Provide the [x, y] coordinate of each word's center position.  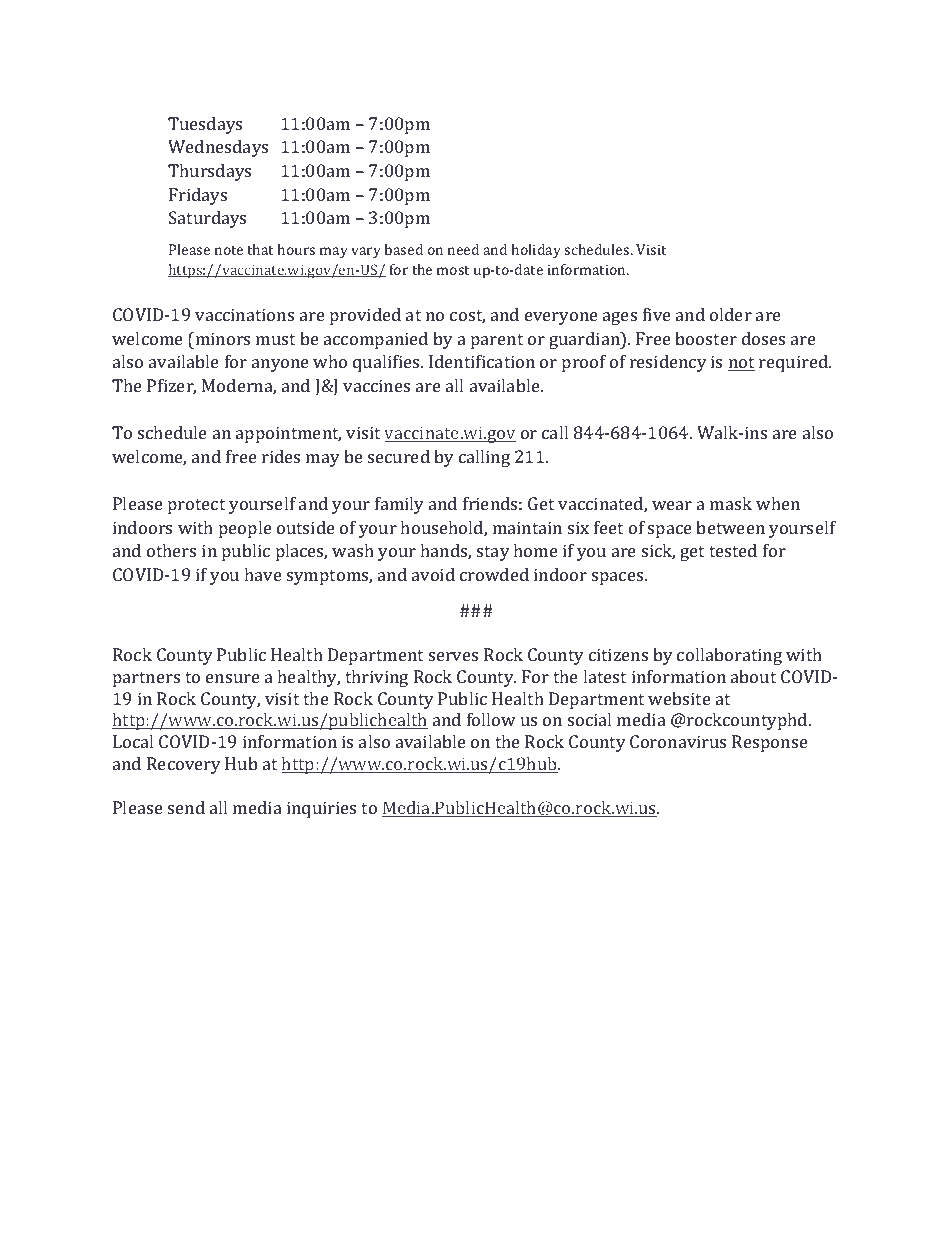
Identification [482, 361]
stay [493, 553]
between [730, 527]
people [245, 529]
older [731, 314]
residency [668, 363]
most [453, 270]
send [186, 807]
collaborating [729, 656]
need [463, 249]
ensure [233, 678]
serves [453, 656]
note [229, 250]
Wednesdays [218, 148]
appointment [288, 434]
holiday [536, 251]
